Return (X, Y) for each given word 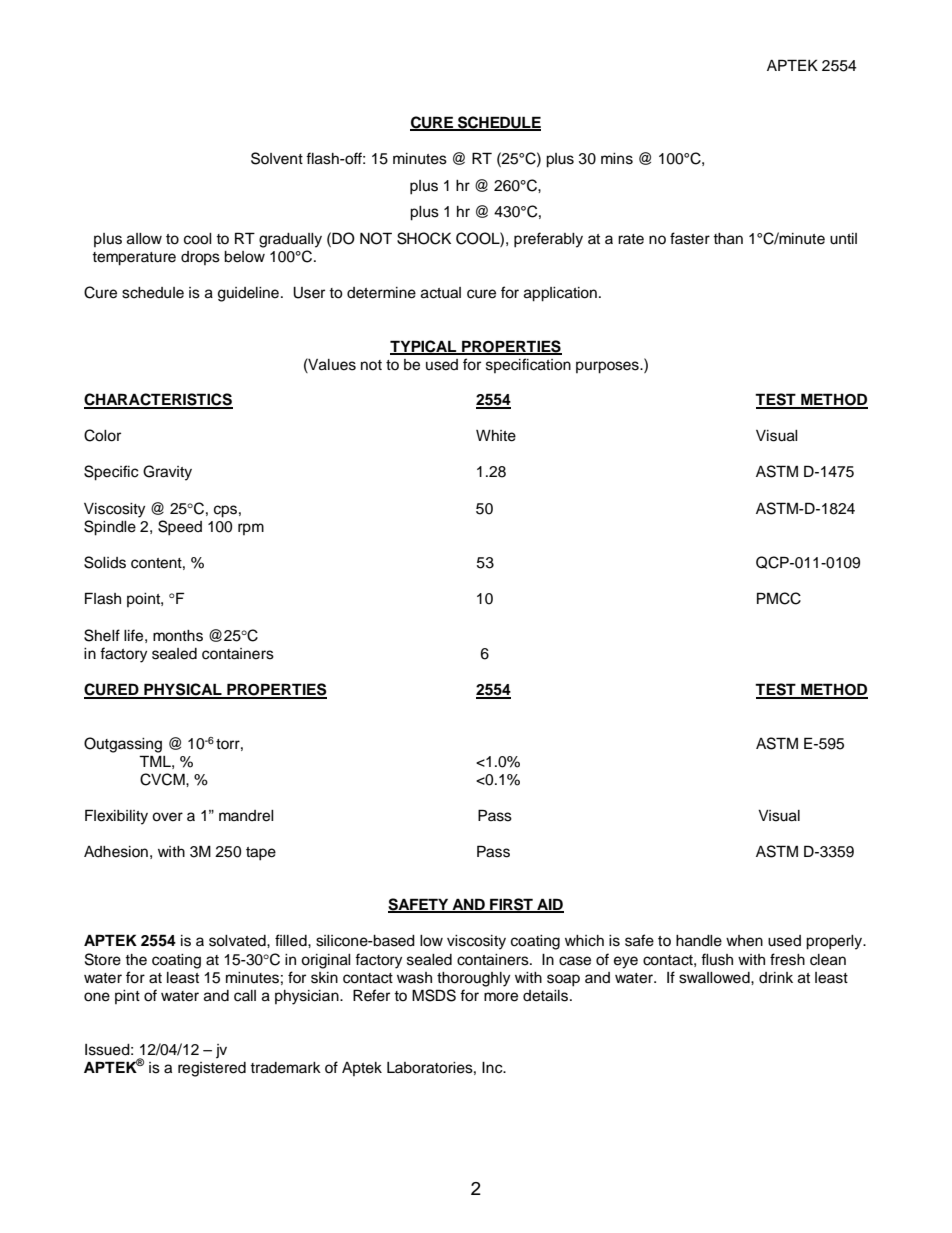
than (728, 239)
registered (212, 1069)
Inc (493, 1068)
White (496, 436)
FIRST (511, 905)
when (744, 941)
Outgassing (123, 745)
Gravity (167, 473)
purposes (608, 367)
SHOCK (424, 238)
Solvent (277, 158)
